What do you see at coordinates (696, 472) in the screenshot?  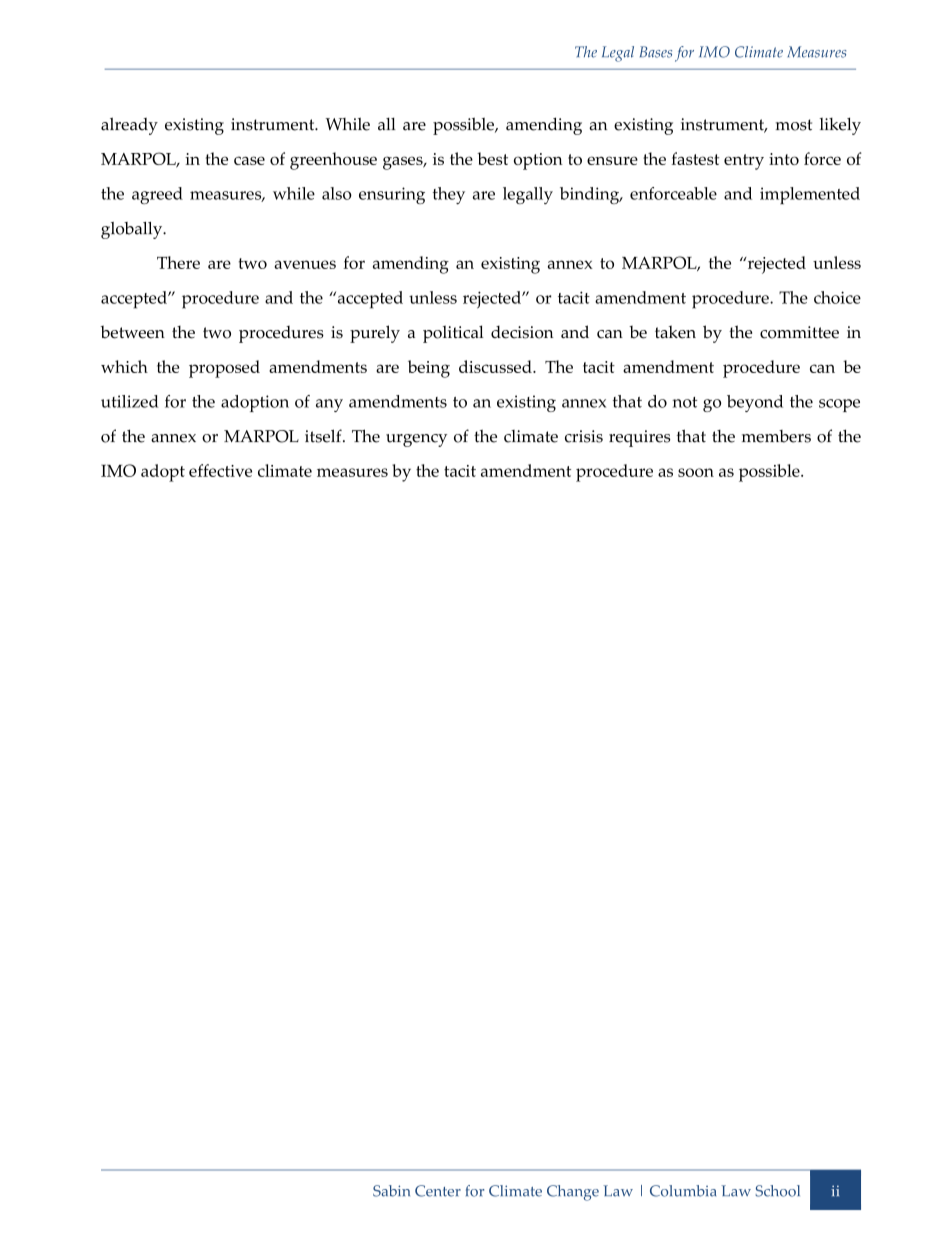 I see `soon` at bounding box center [696, 472].
